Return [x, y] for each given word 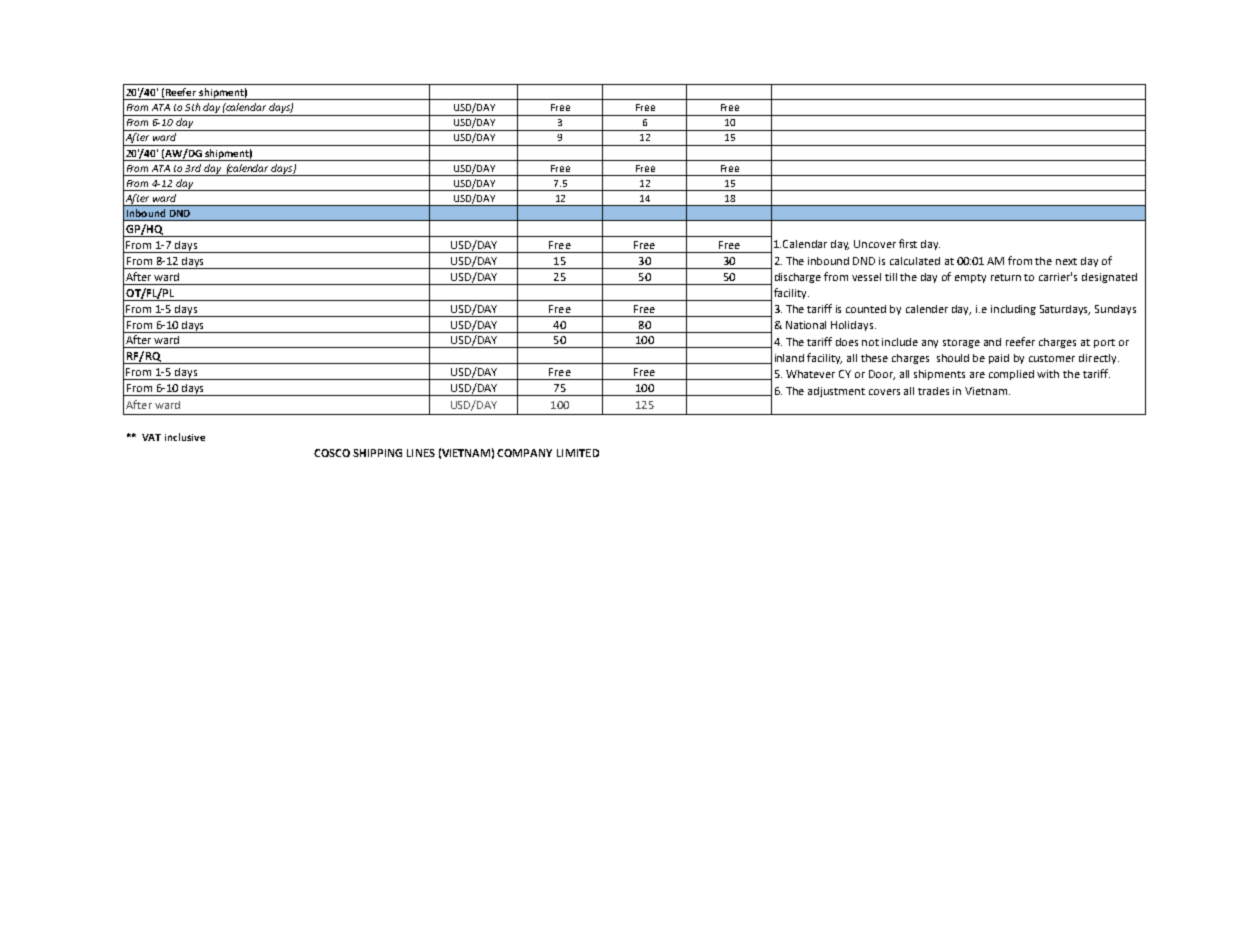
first [908, 243]
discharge [798, 278]
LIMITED [578, 453]
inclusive [185, 437]
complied [1011, 375]
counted [866, 309]
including [1013, 310]
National [806, 325]
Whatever [810, 374]
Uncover [875, 244]
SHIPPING [377, 453]
